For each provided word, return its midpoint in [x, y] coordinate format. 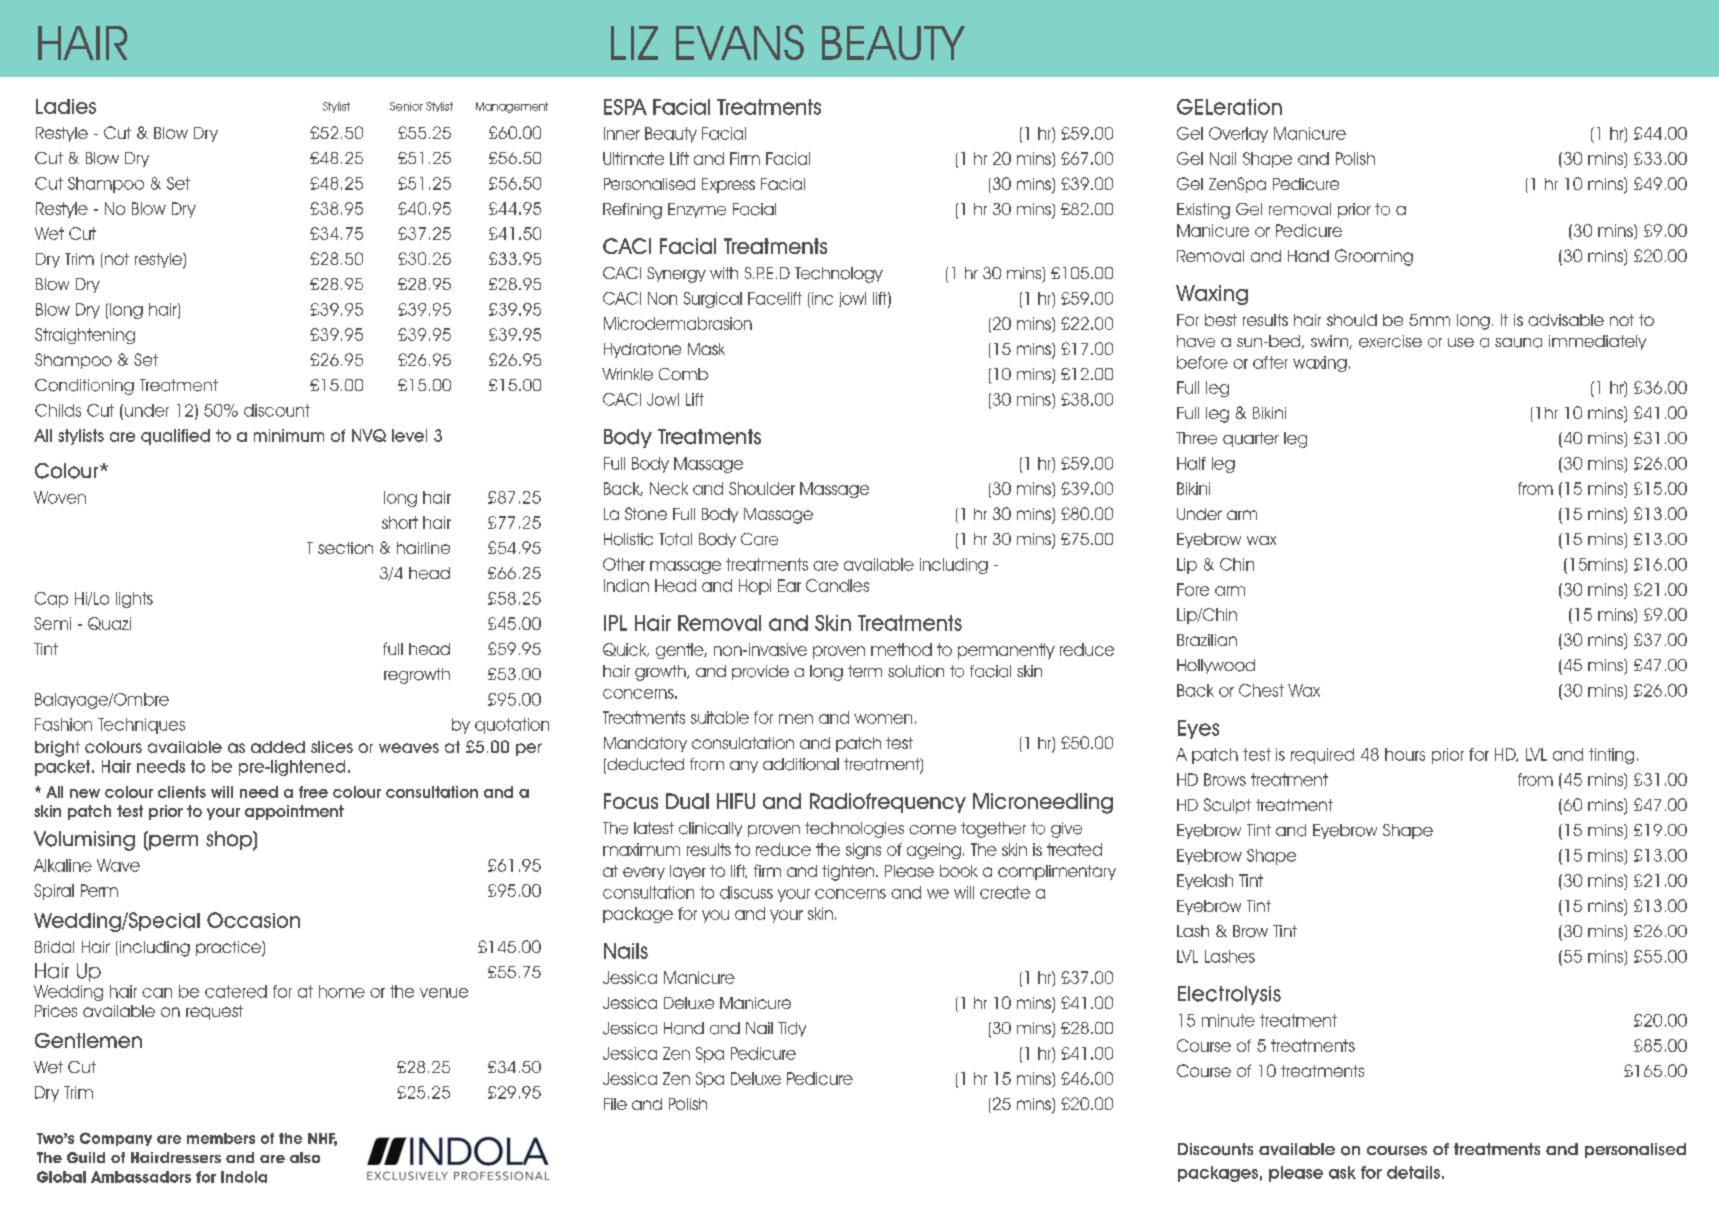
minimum [289, 435]
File [615, 1104]
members [221, 1138]
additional [801, 764]
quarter [1251, 439]
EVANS [740, 42]
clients [182, 792]
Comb [683, 374]
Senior [406, 106]
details [1413, 1172]
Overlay [1238, 135]
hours [1405, 754]
